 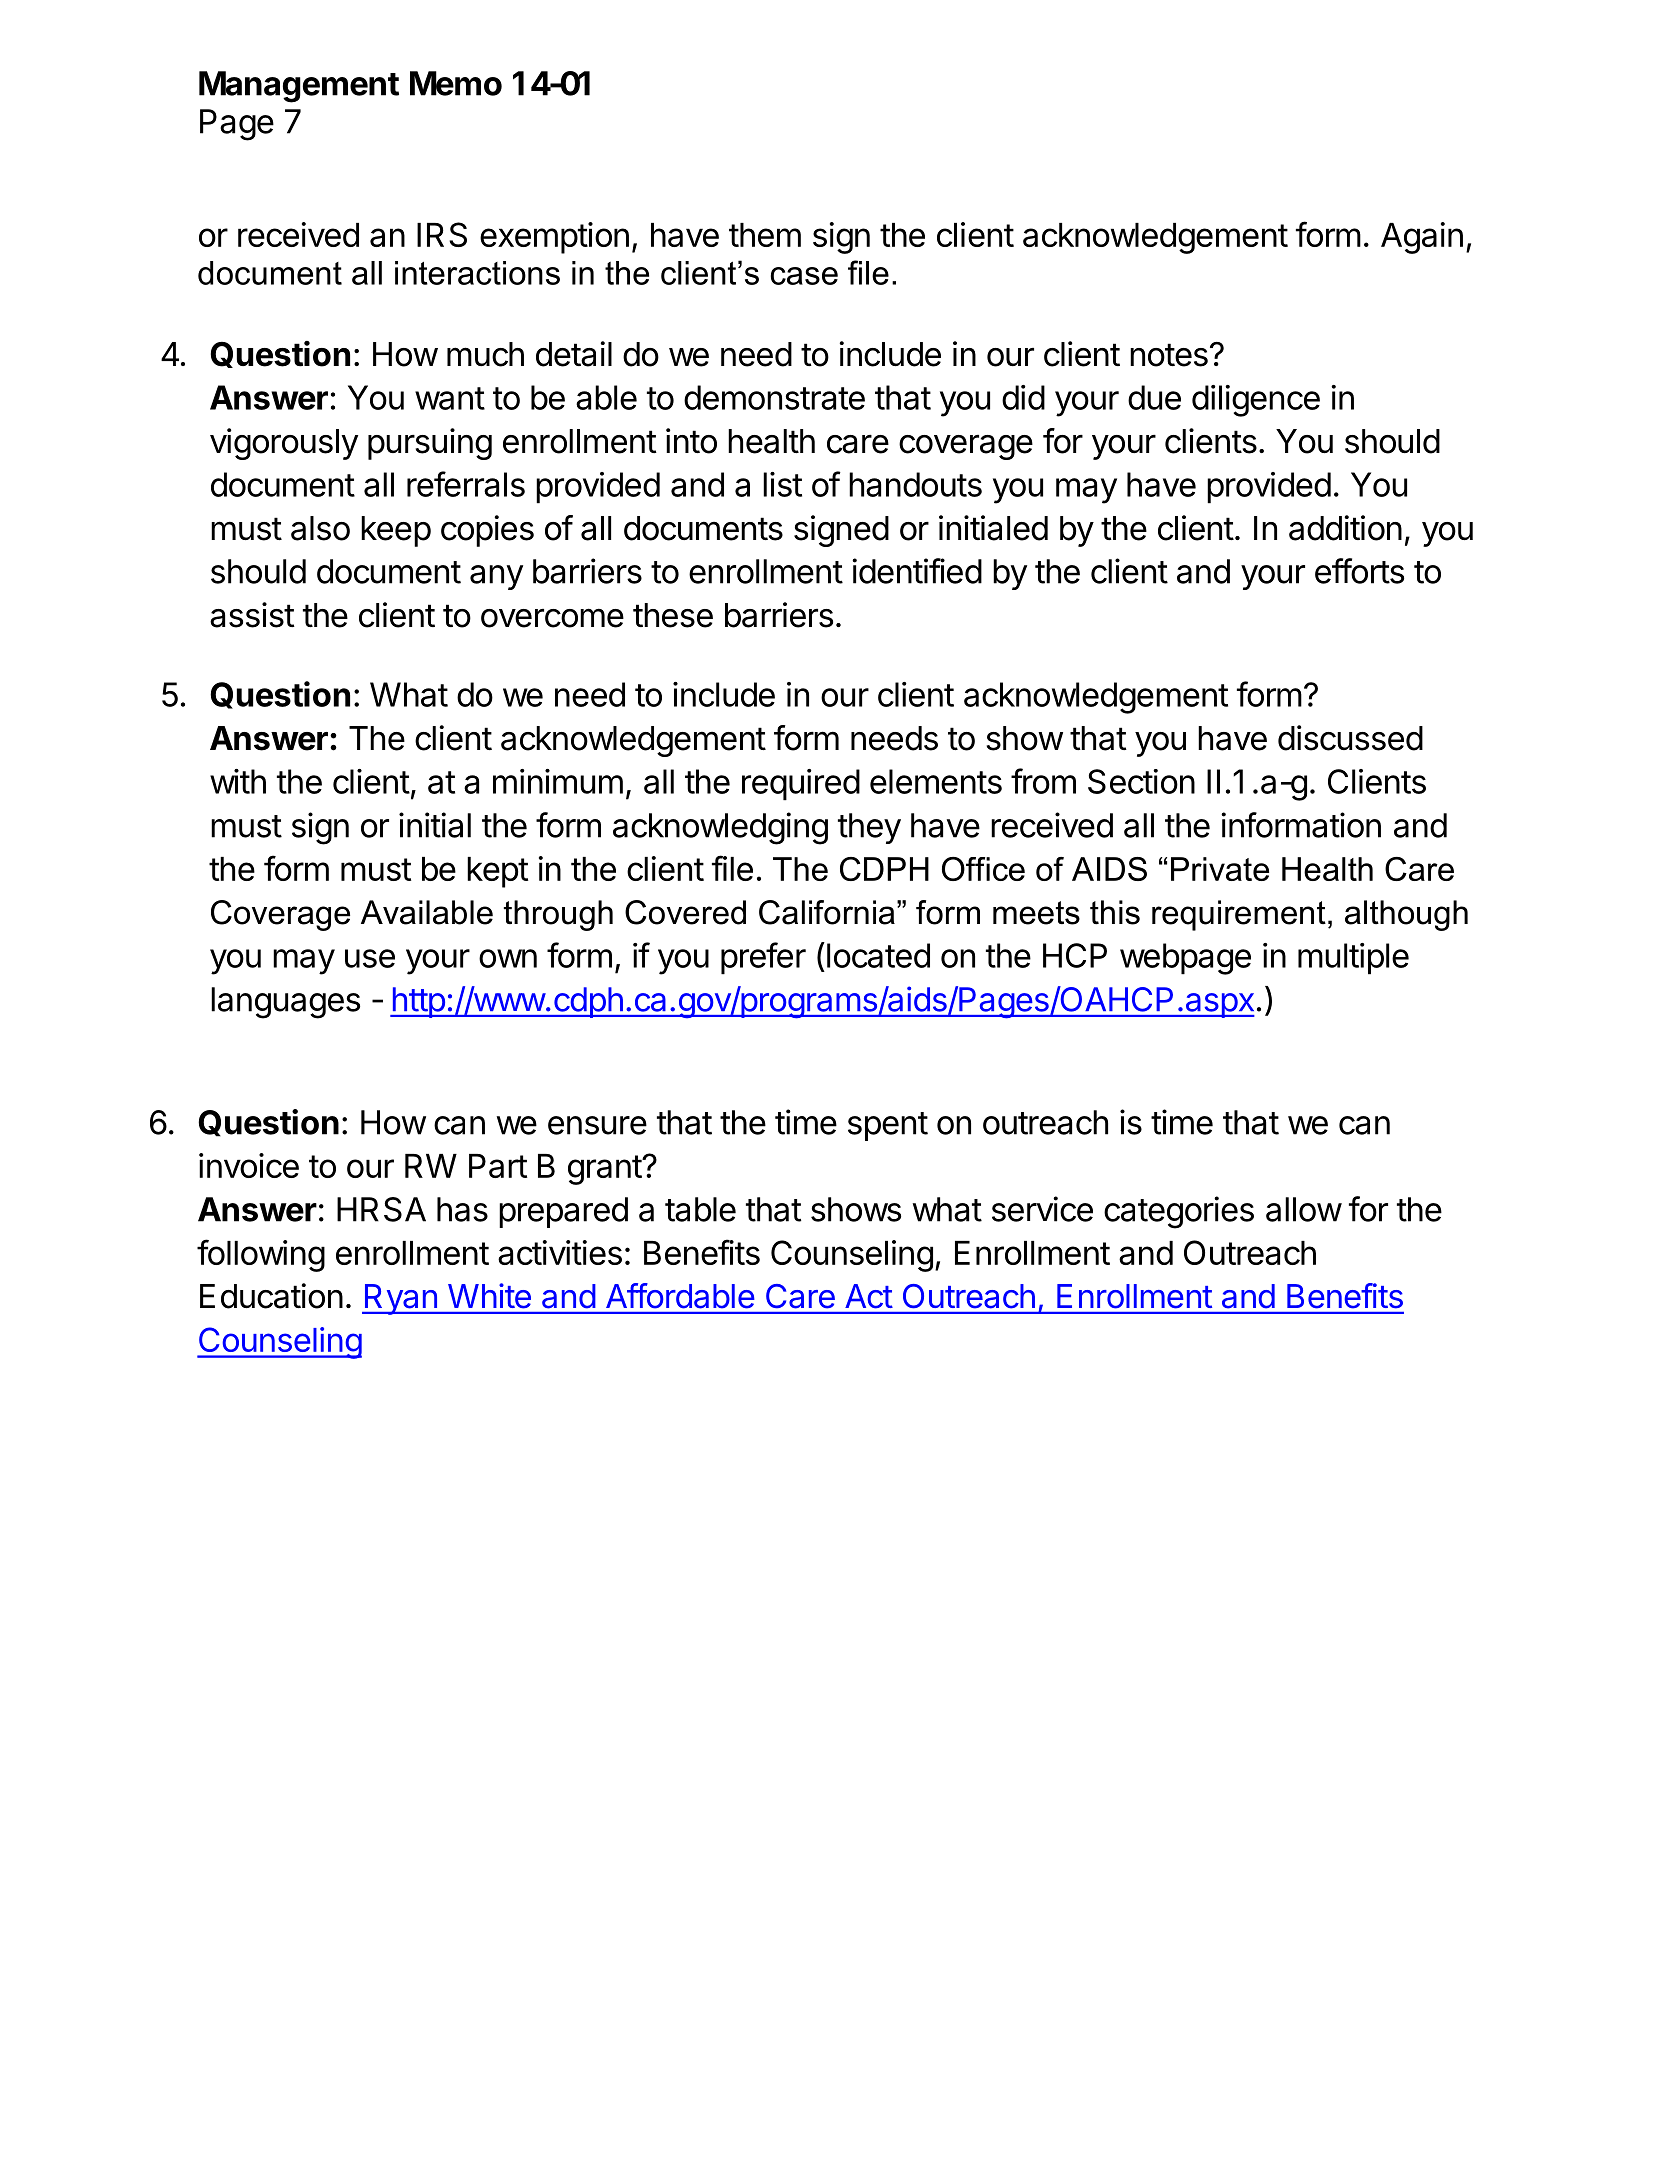 I want to click on Again, so click(x=1422, y=238).
